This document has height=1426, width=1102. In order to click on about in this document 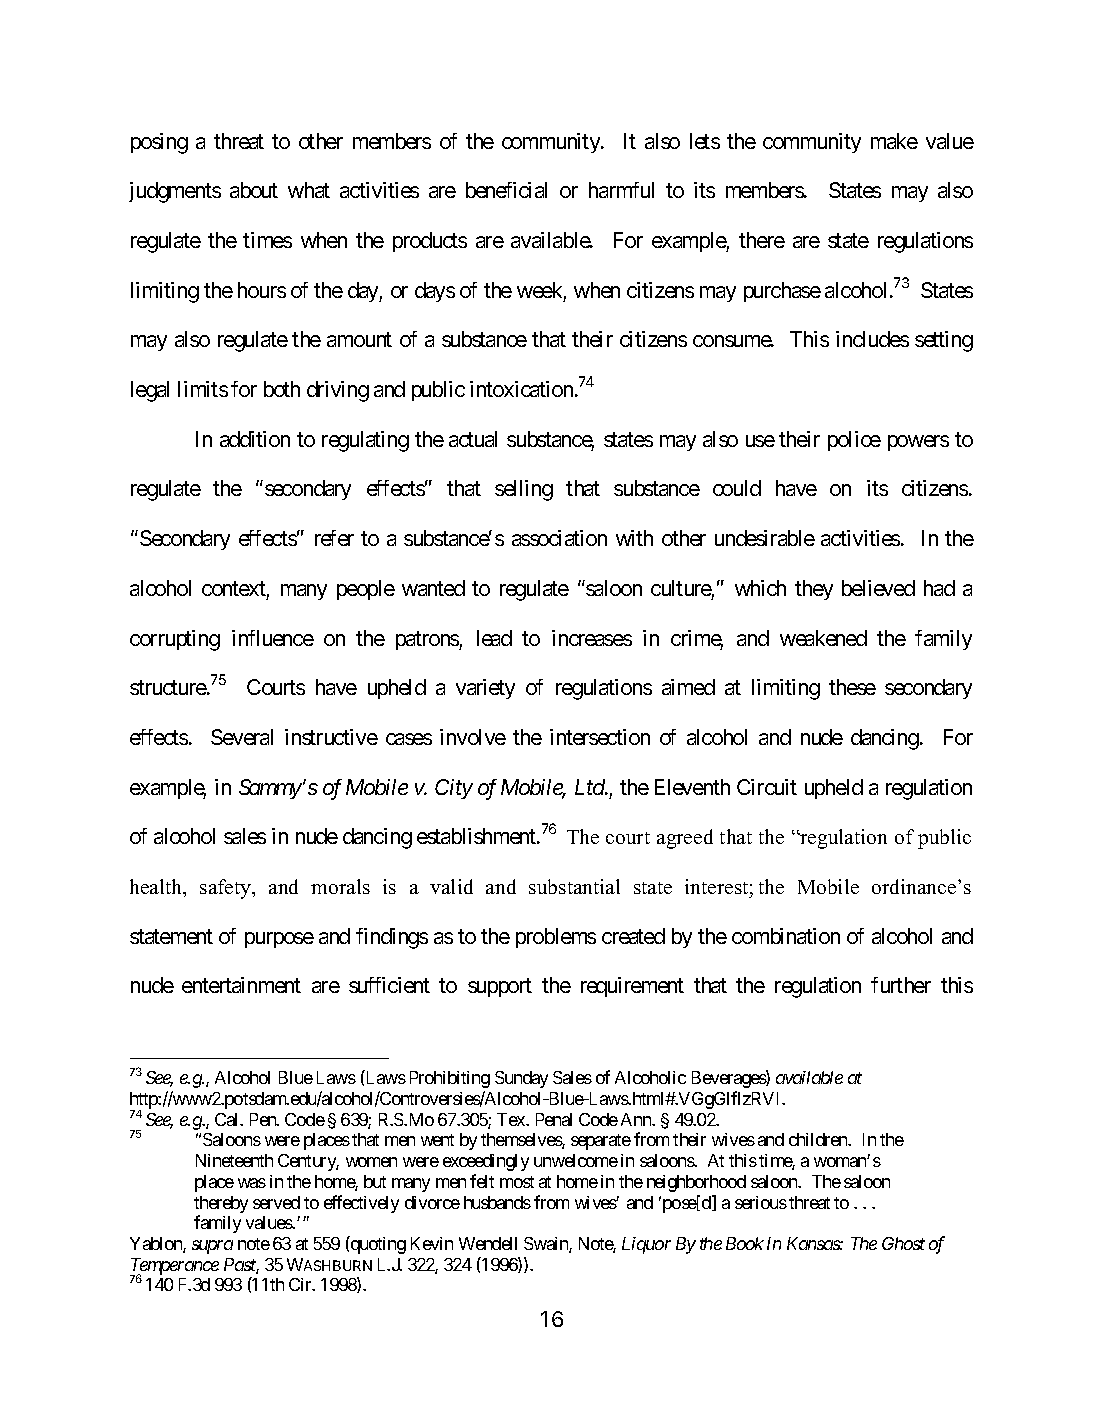, I will do `click(254, 190)`.
